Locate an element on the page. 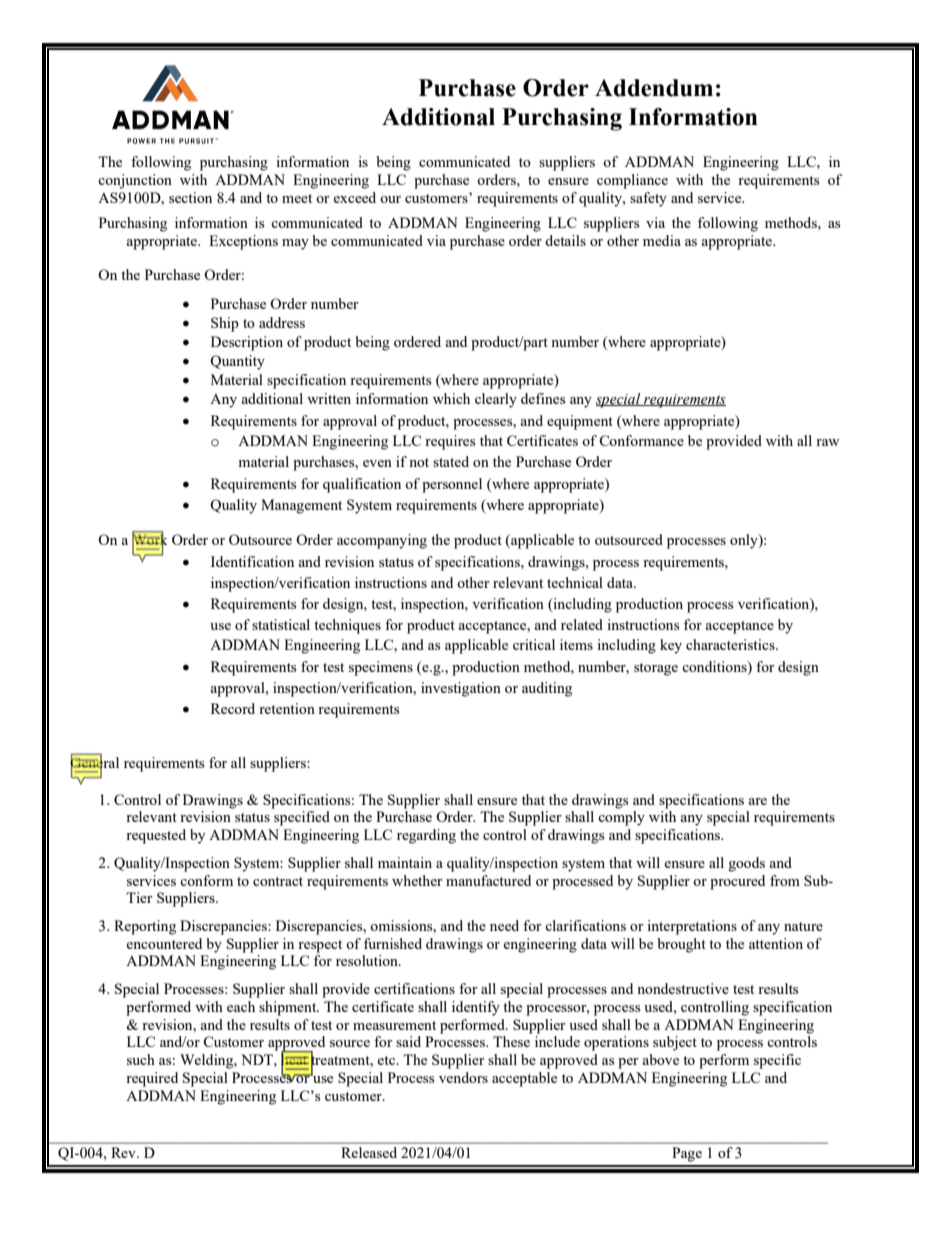  Record is located at coordinates (233, 708).
